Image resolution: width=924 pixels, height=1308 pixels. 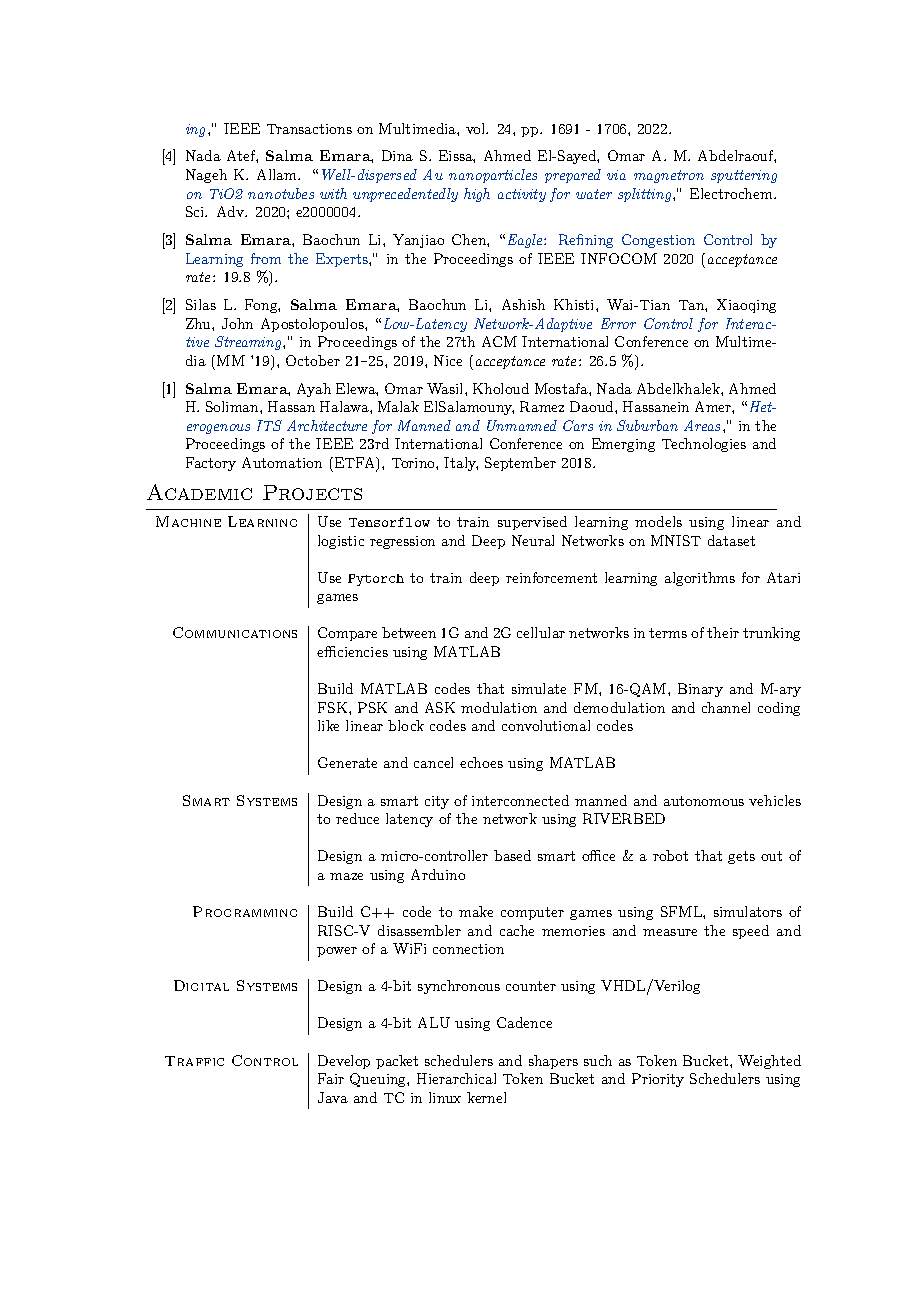 What do you see at coordinates (331, 1078) in the page?
I see `Fair` at bounding box center [331, 1078].
